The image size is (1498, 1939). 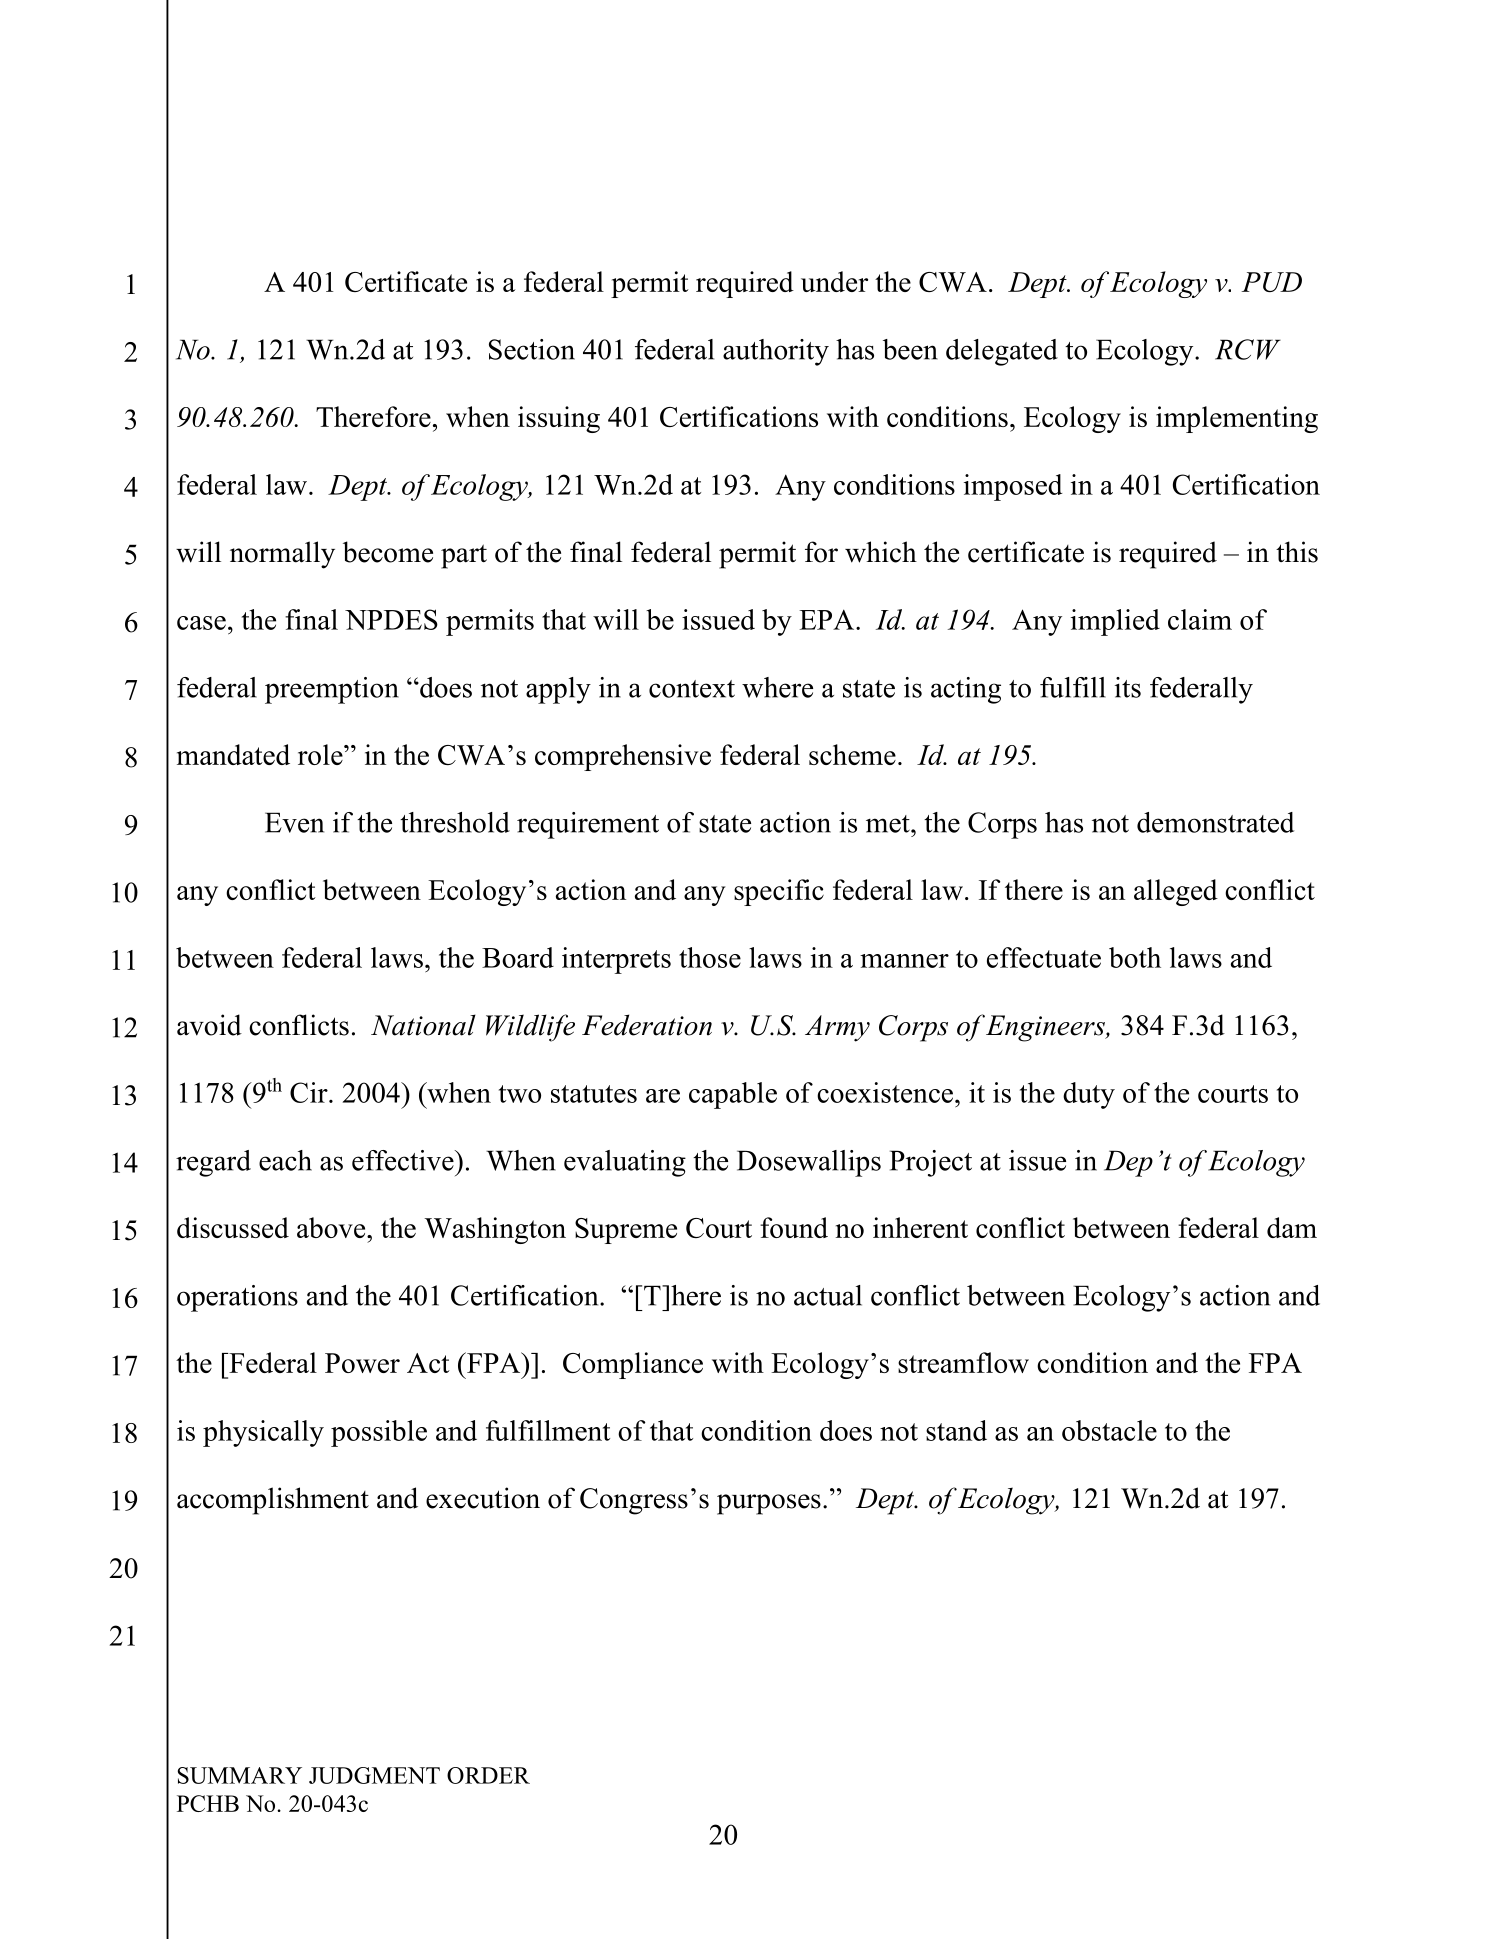 I want to click on Army, so click(x=837, y=1028).
